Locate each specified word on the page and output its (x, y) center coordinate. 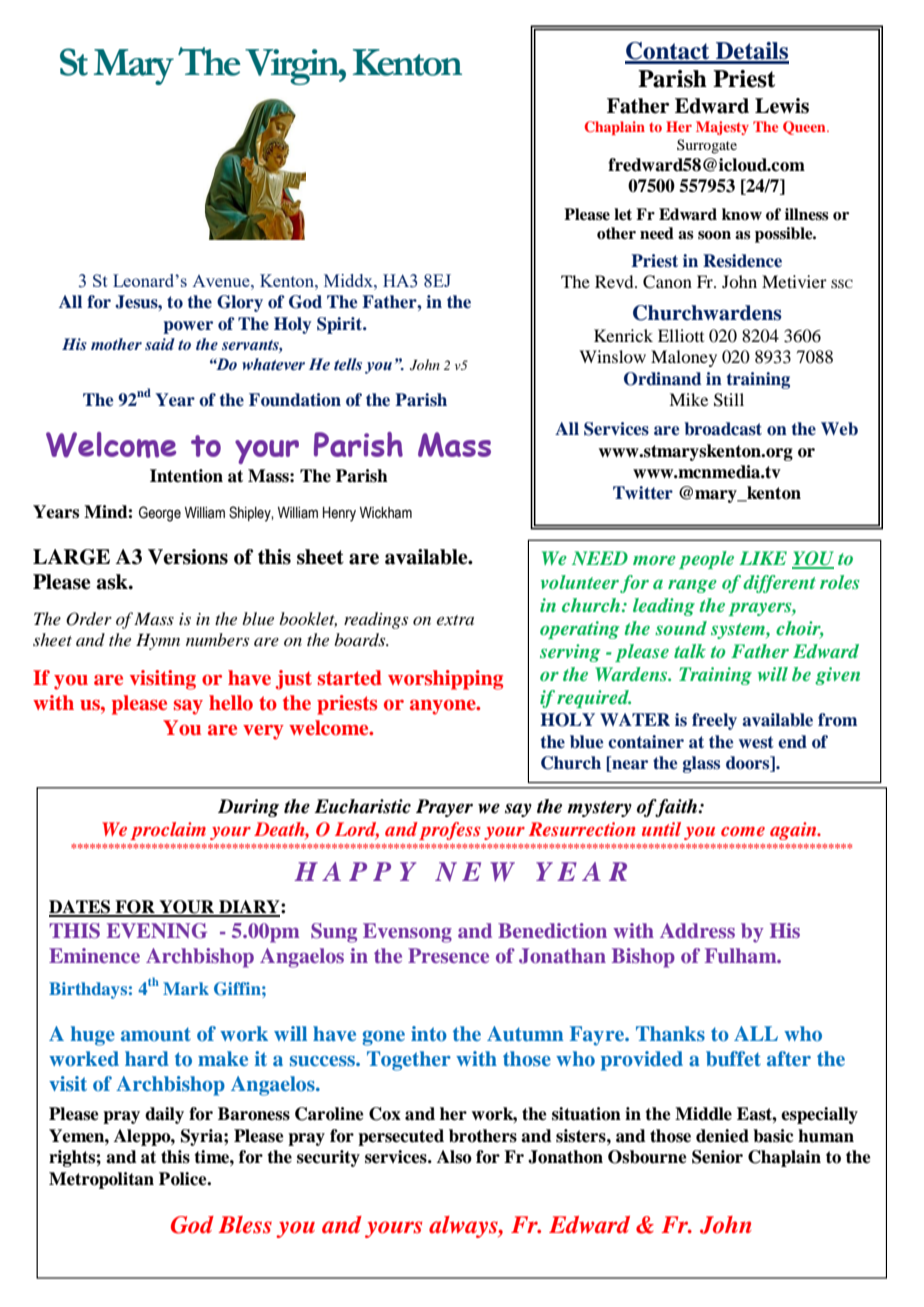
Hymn (158, 641)
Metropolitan (101, 1180)
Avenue (222, 281)
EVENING (157, 931)
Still (729, 400)
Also (454, 1157)
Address (697, 930)
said (160, 344)
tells (348, 364)
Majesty (722, 128)
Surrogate (707, 146)
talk (690, 651)
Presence (448, 955)
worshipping (445, 680)
